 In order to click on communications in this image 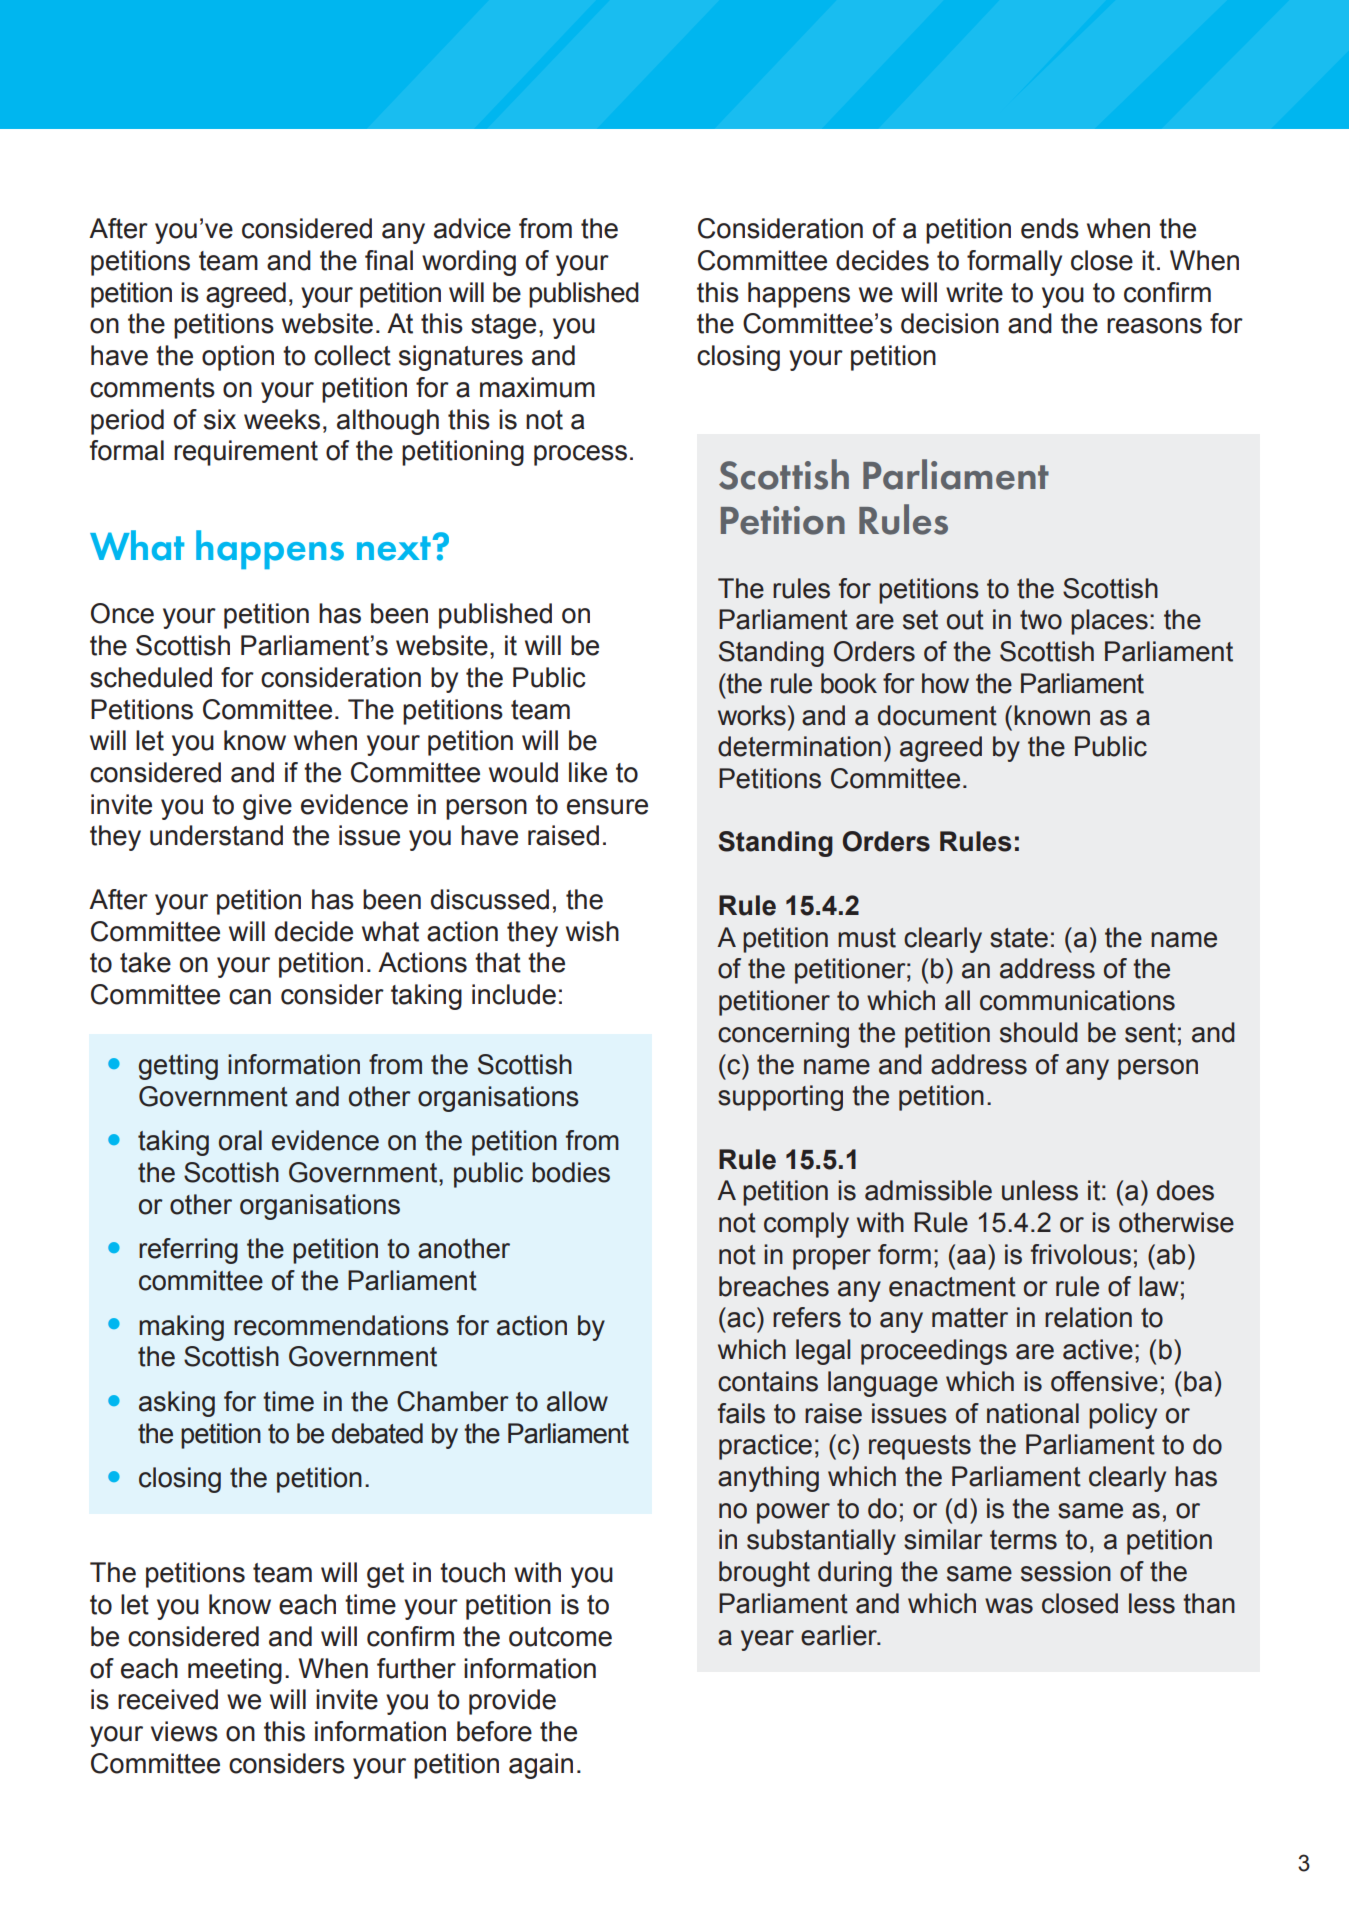, I will do `click(1077, 1000)`.
